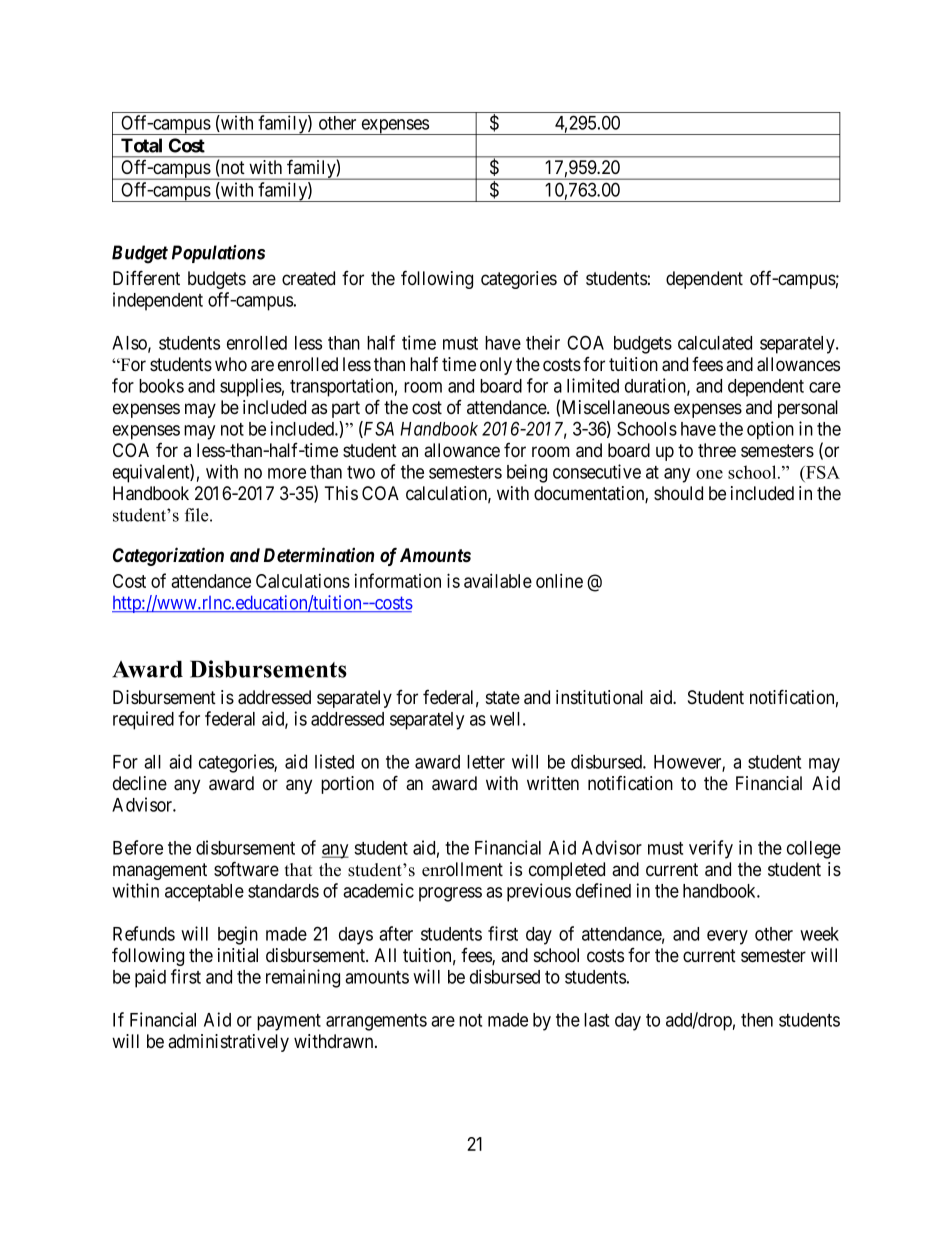 This screenshot has width=952, height=1233. What do you see at coordinates (228, 1043) in the screenshot?
I see `administratively` at bounding box center [228, 1043].
